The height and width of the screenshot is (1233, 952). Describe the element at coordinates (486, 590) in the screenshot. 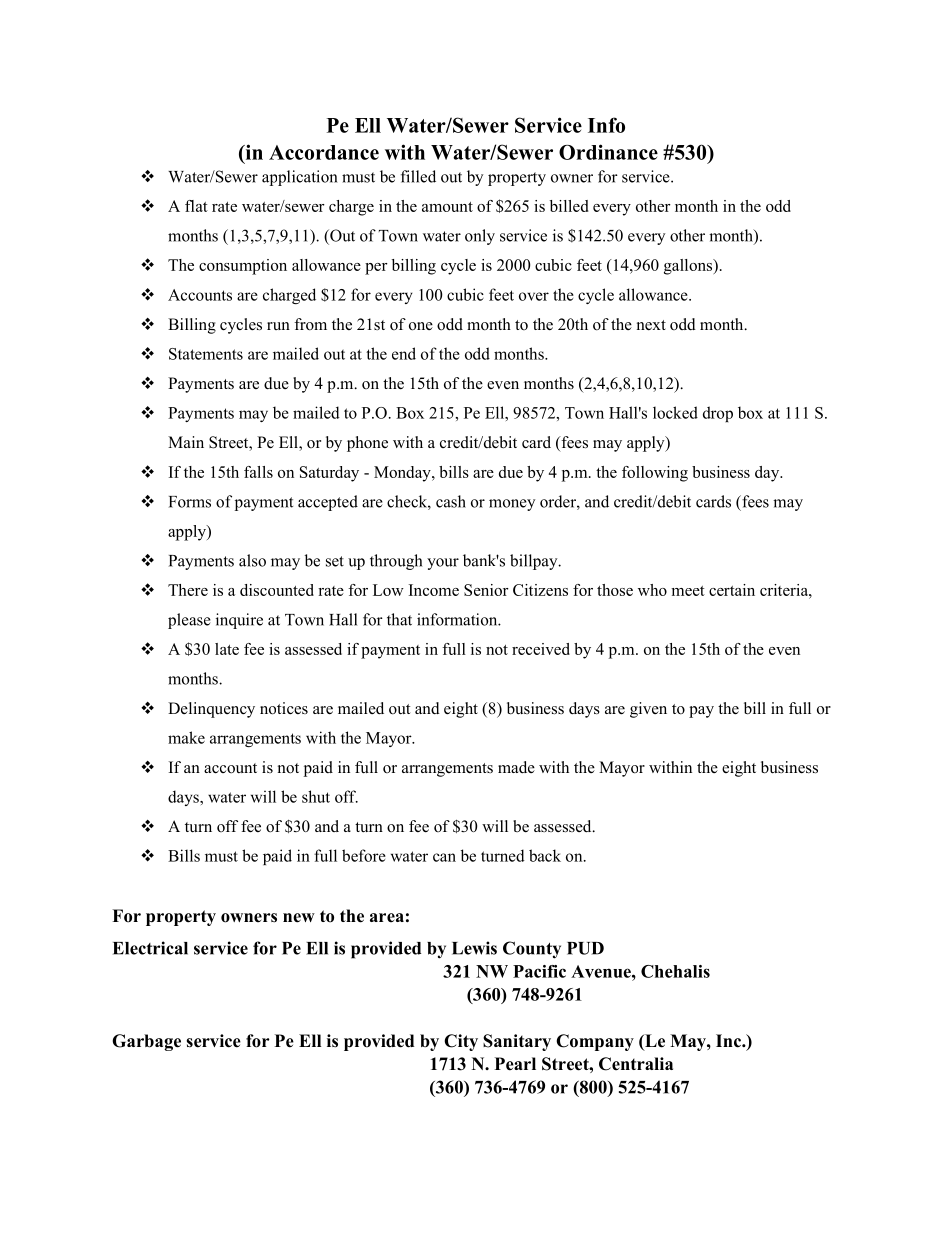

I see `Senior` at that location.
